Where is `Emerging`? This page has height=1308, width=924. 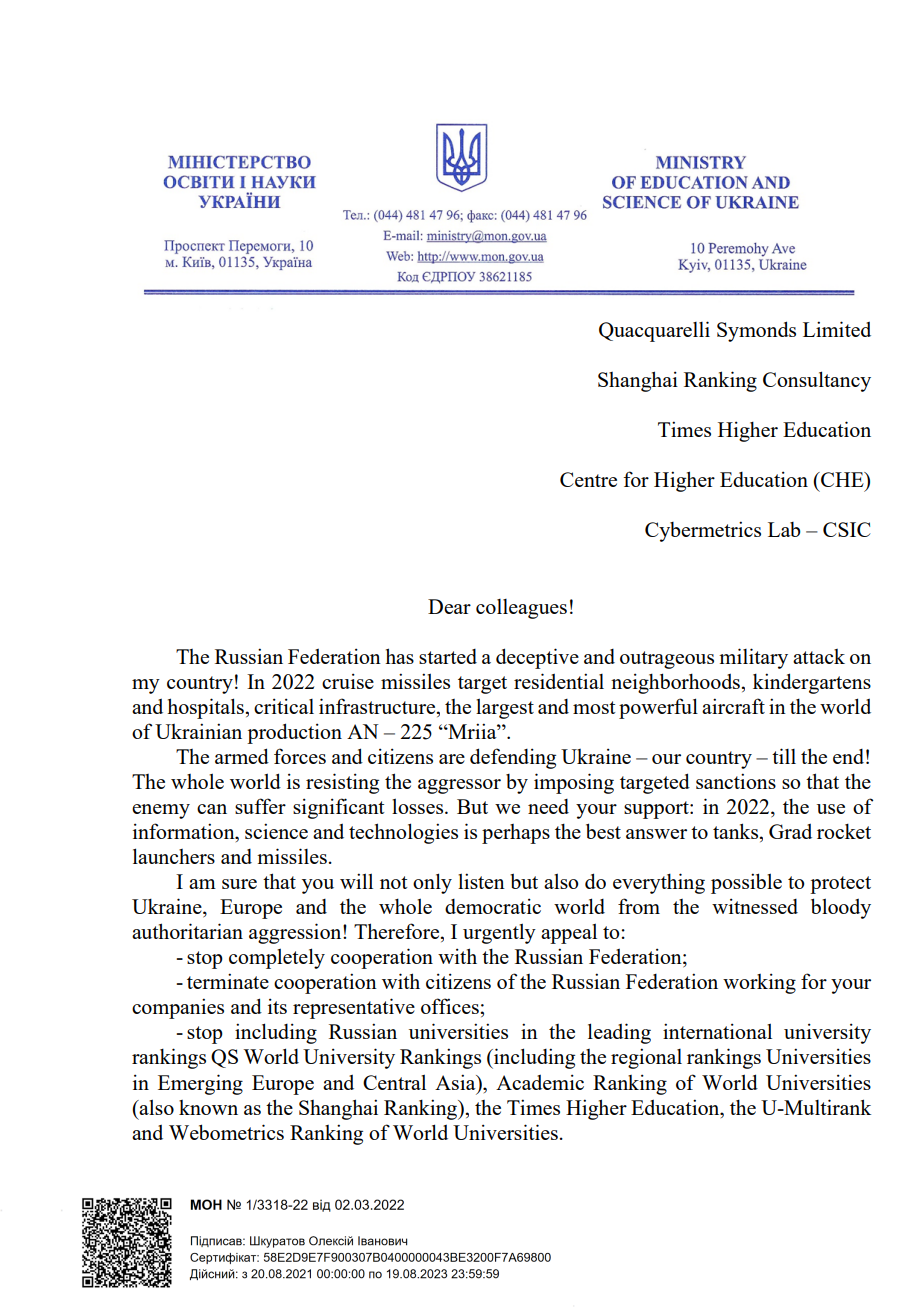
Emerging is located at coordinates (200, 1084).
